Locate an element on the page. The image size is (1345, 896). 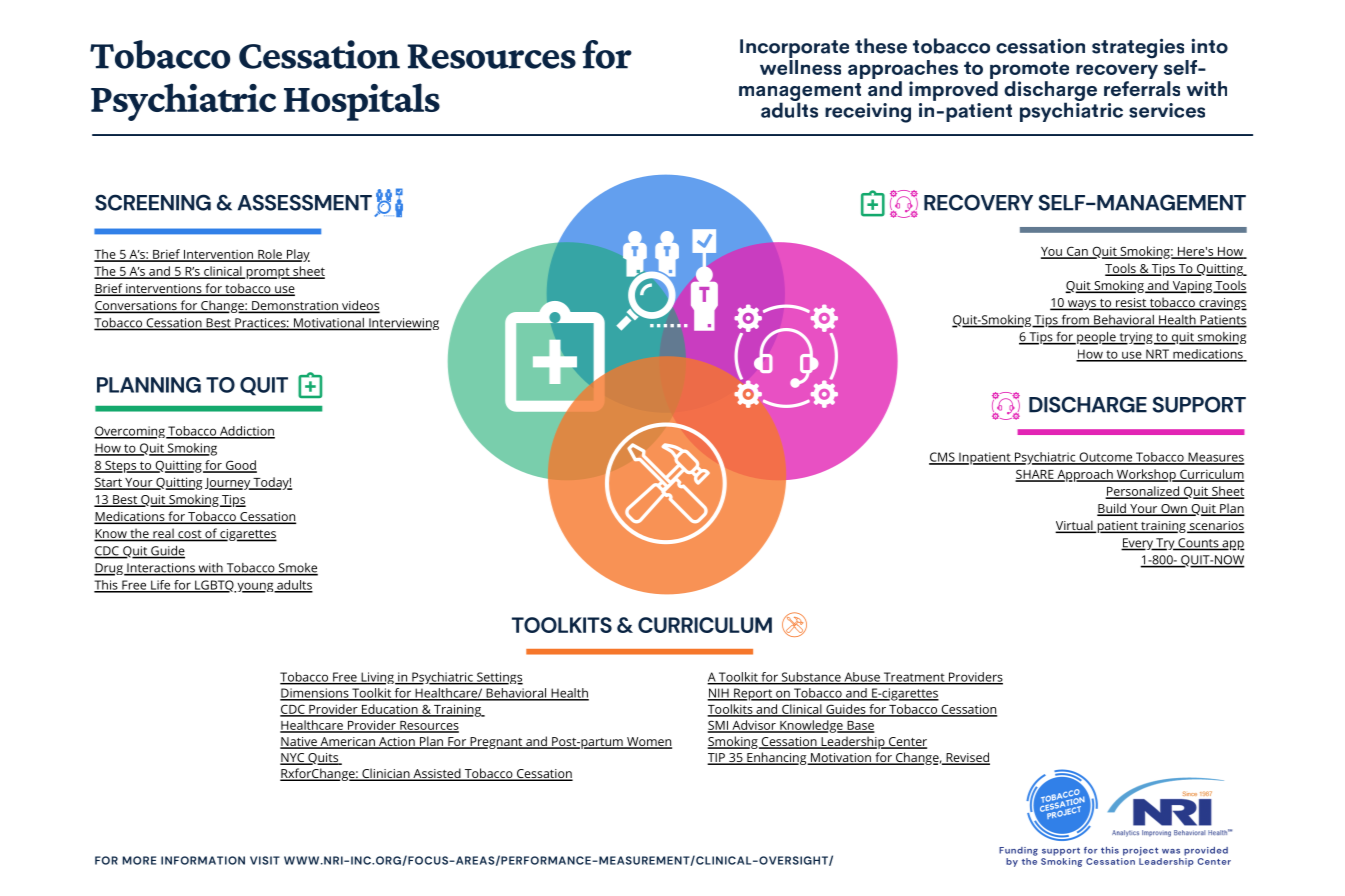
VISIT is located at coordinates (265, 860).
